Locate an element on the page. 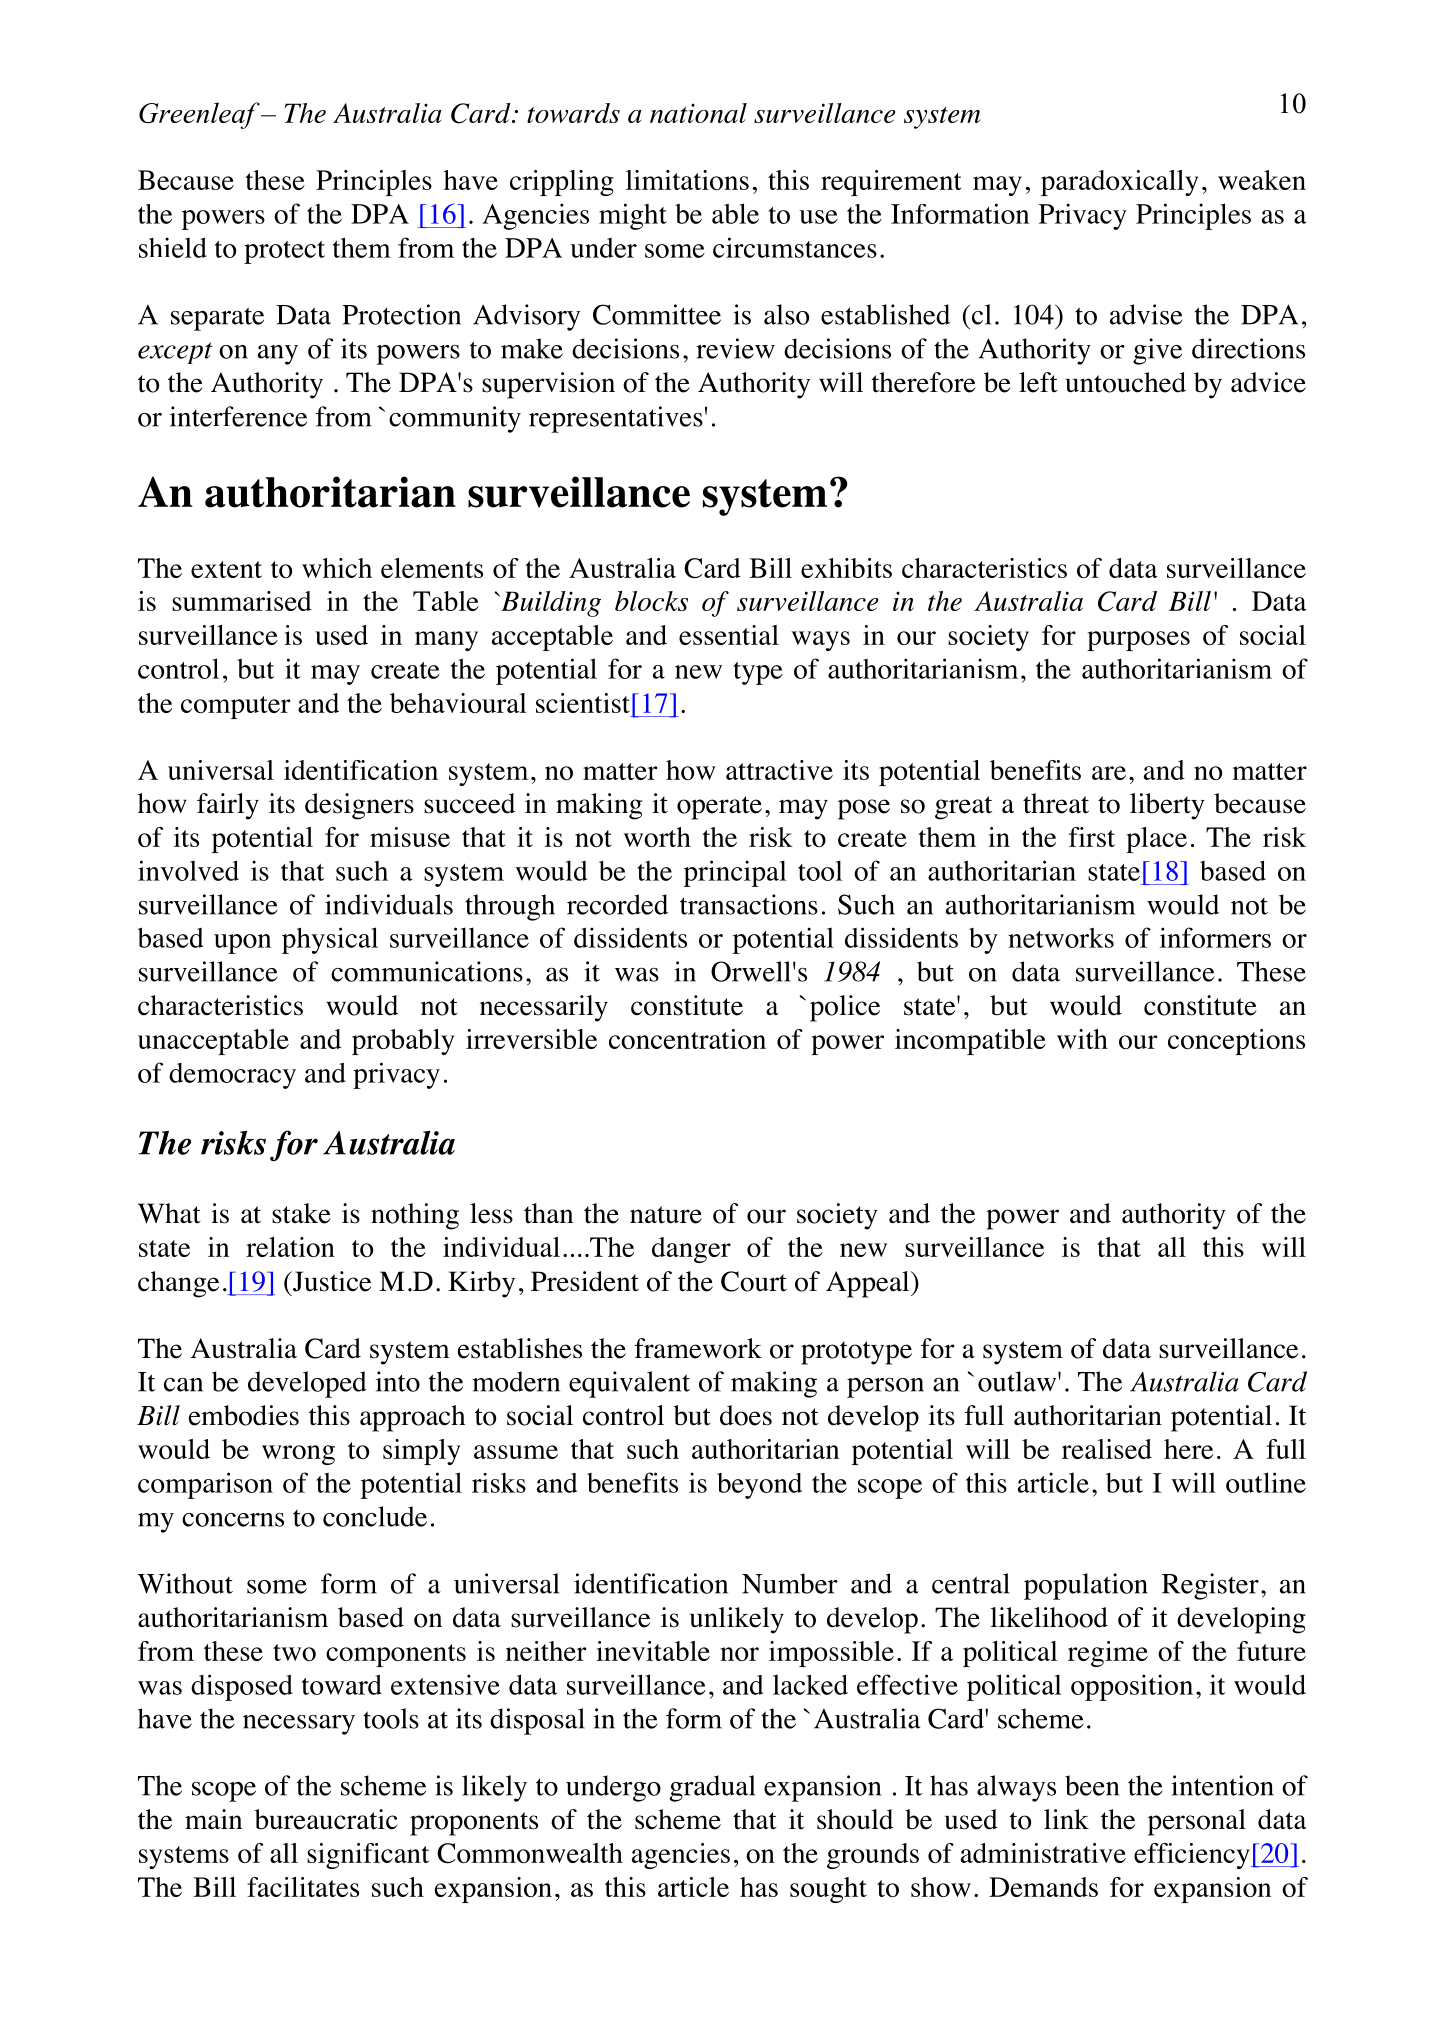 The image size is (1444, 2043). realised is located at coordinates (1107, 1449).
